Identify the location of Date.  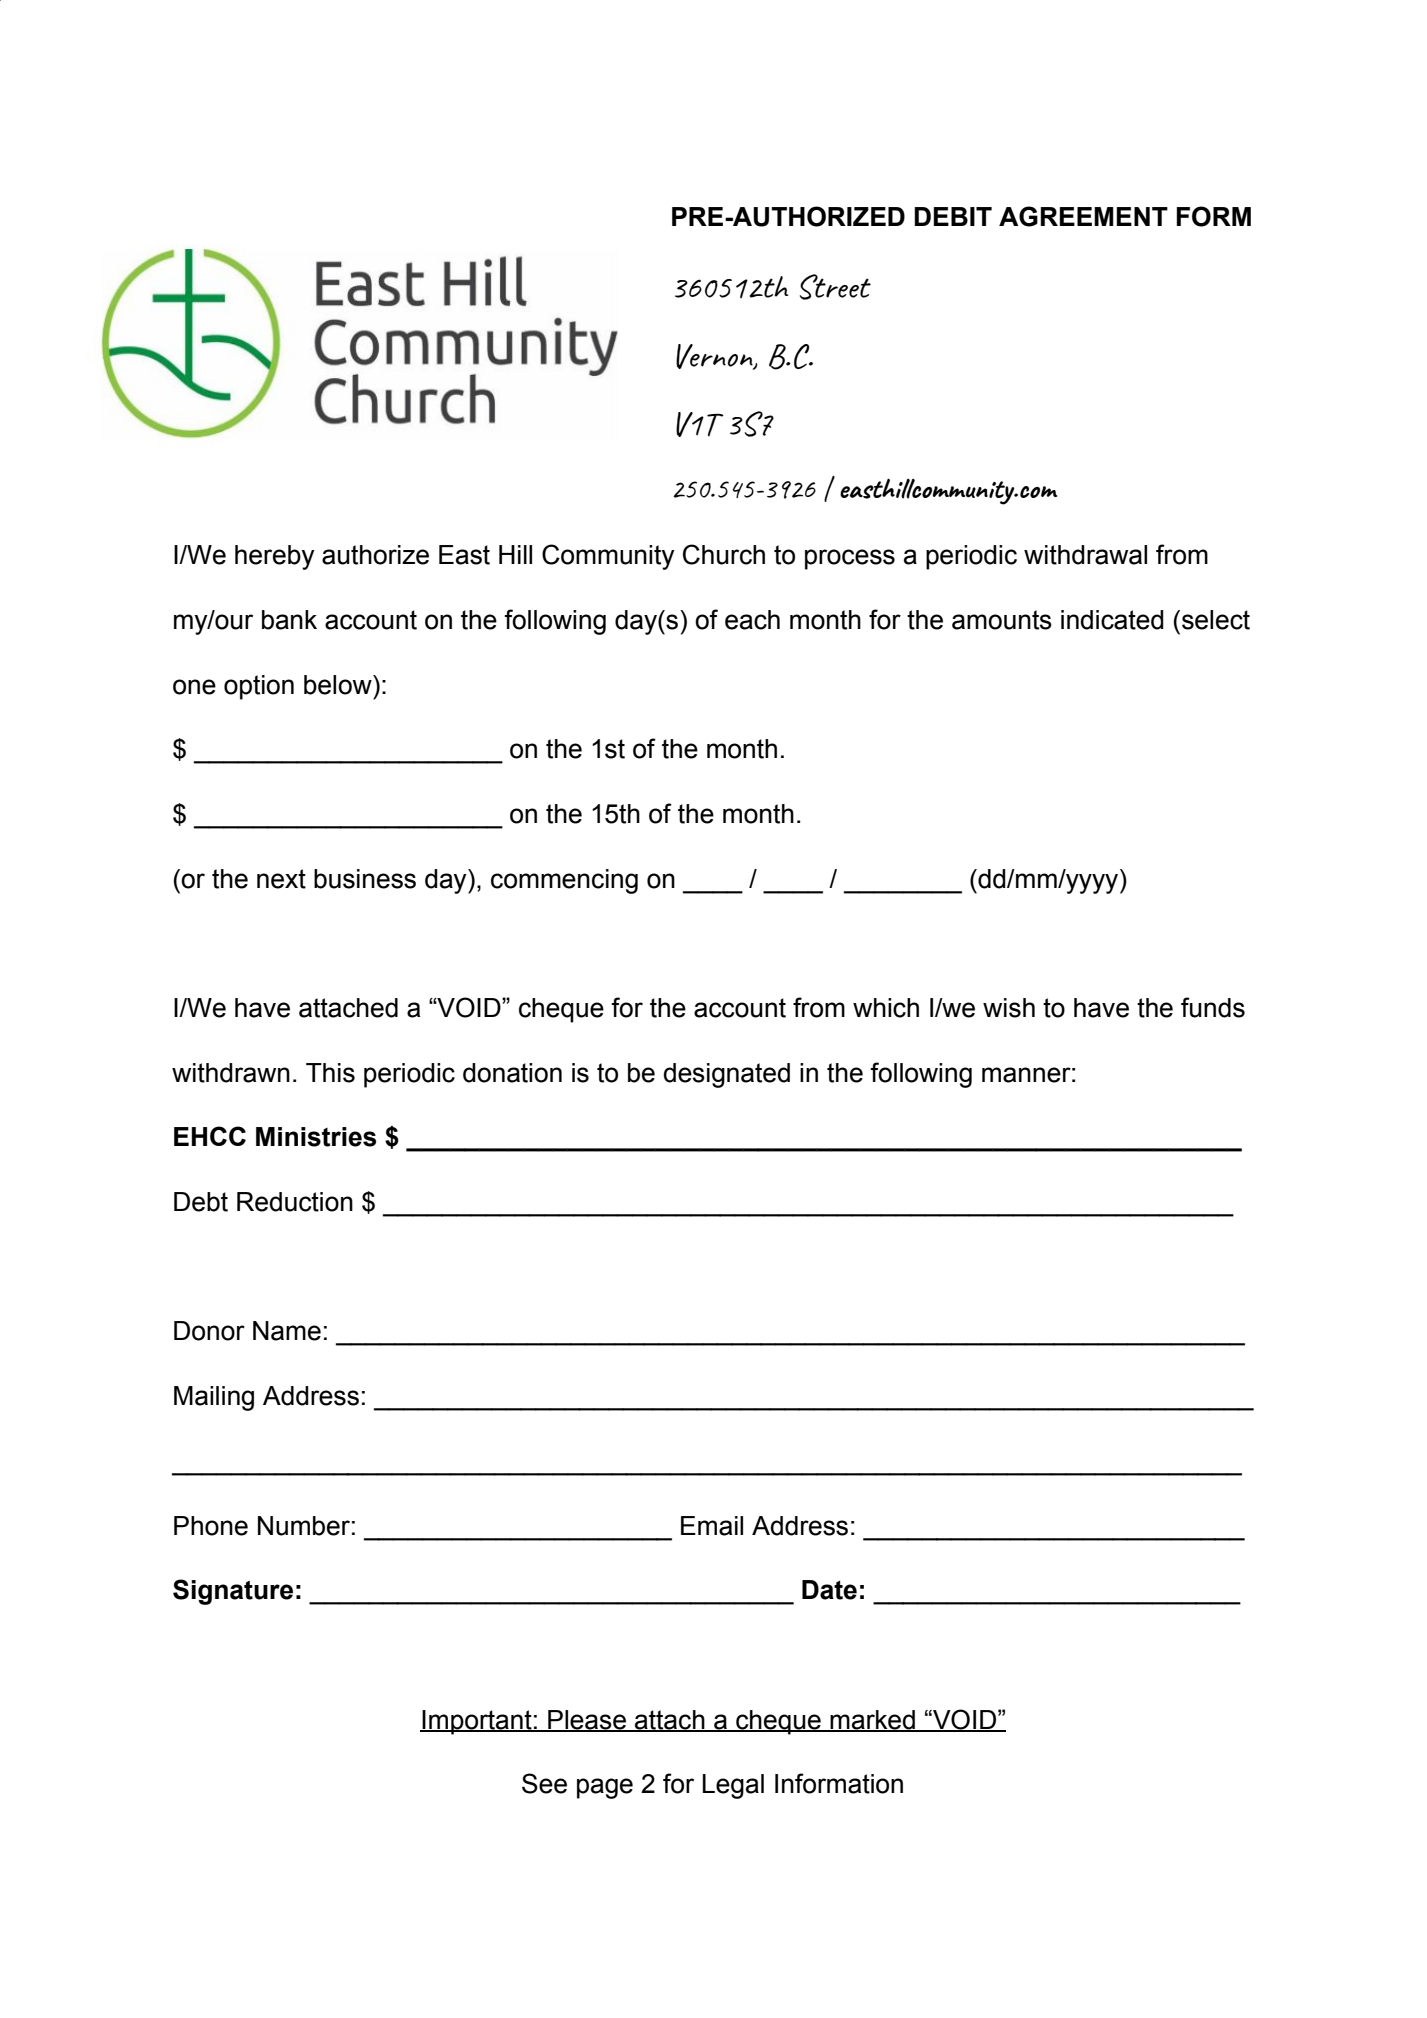
(829, 1590).
